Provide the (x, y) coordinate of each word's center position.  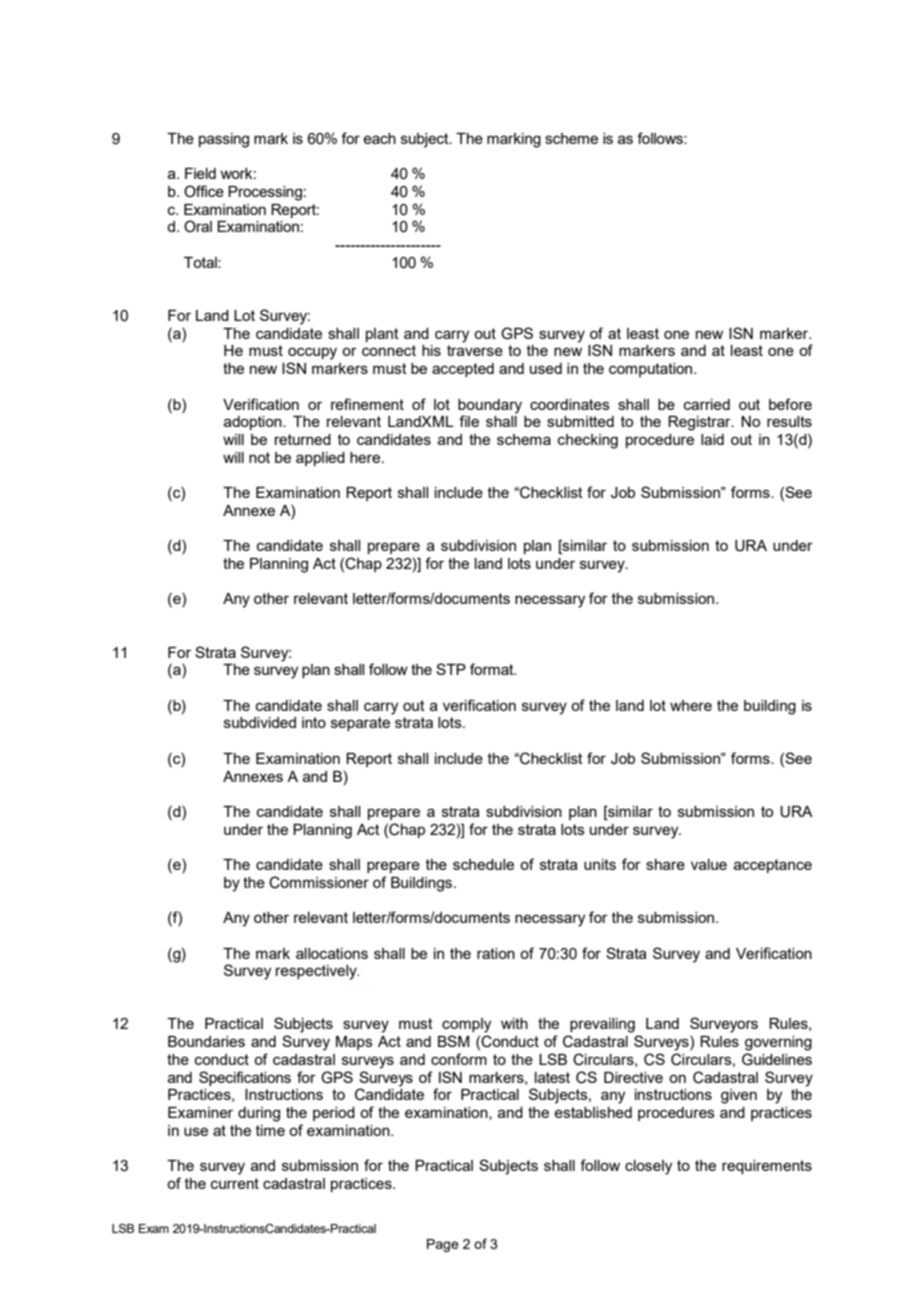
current (235, 1183)
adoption (254, 423)
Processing (265, 193)
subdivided (260, 722)
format (493, 669)
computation (652, 370)
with (514, 1023)
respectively (317, 972)
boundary (490, 406)
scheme (571, 138)
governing (778, 1043)
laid (712, 439)
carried (707, 404)
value (709, 864)
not (259, 457)
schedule (483, 864)
